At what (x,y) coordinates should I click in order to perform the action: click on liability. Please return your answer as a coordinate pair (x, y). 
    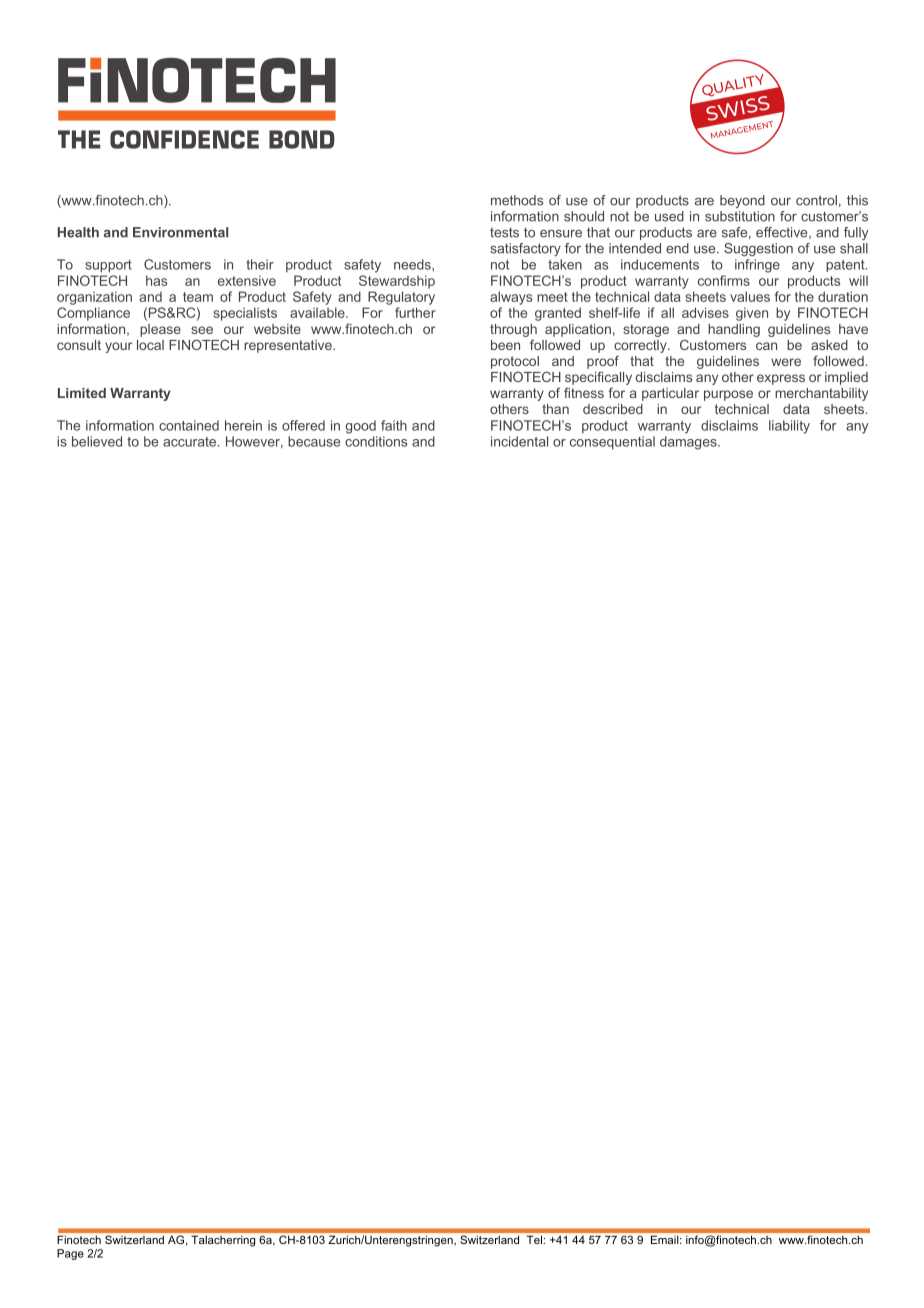
    Looking at the image, I should click on (789, 427).
